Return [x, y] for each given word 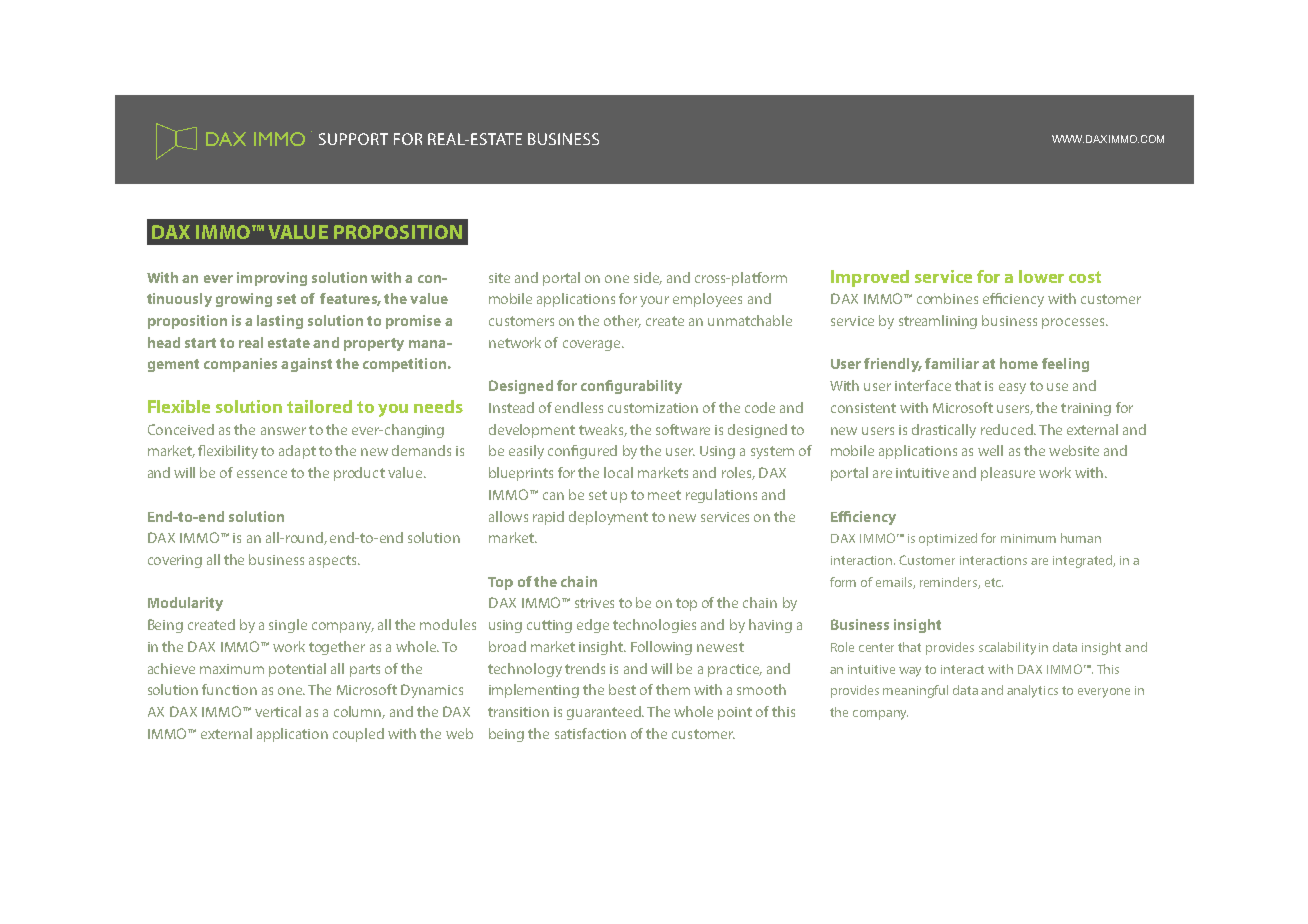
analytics [1032, 691]
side [648, 278]
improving [272, 279]
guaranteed [605, 713]
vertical [278, 711]
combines [947, 298]
